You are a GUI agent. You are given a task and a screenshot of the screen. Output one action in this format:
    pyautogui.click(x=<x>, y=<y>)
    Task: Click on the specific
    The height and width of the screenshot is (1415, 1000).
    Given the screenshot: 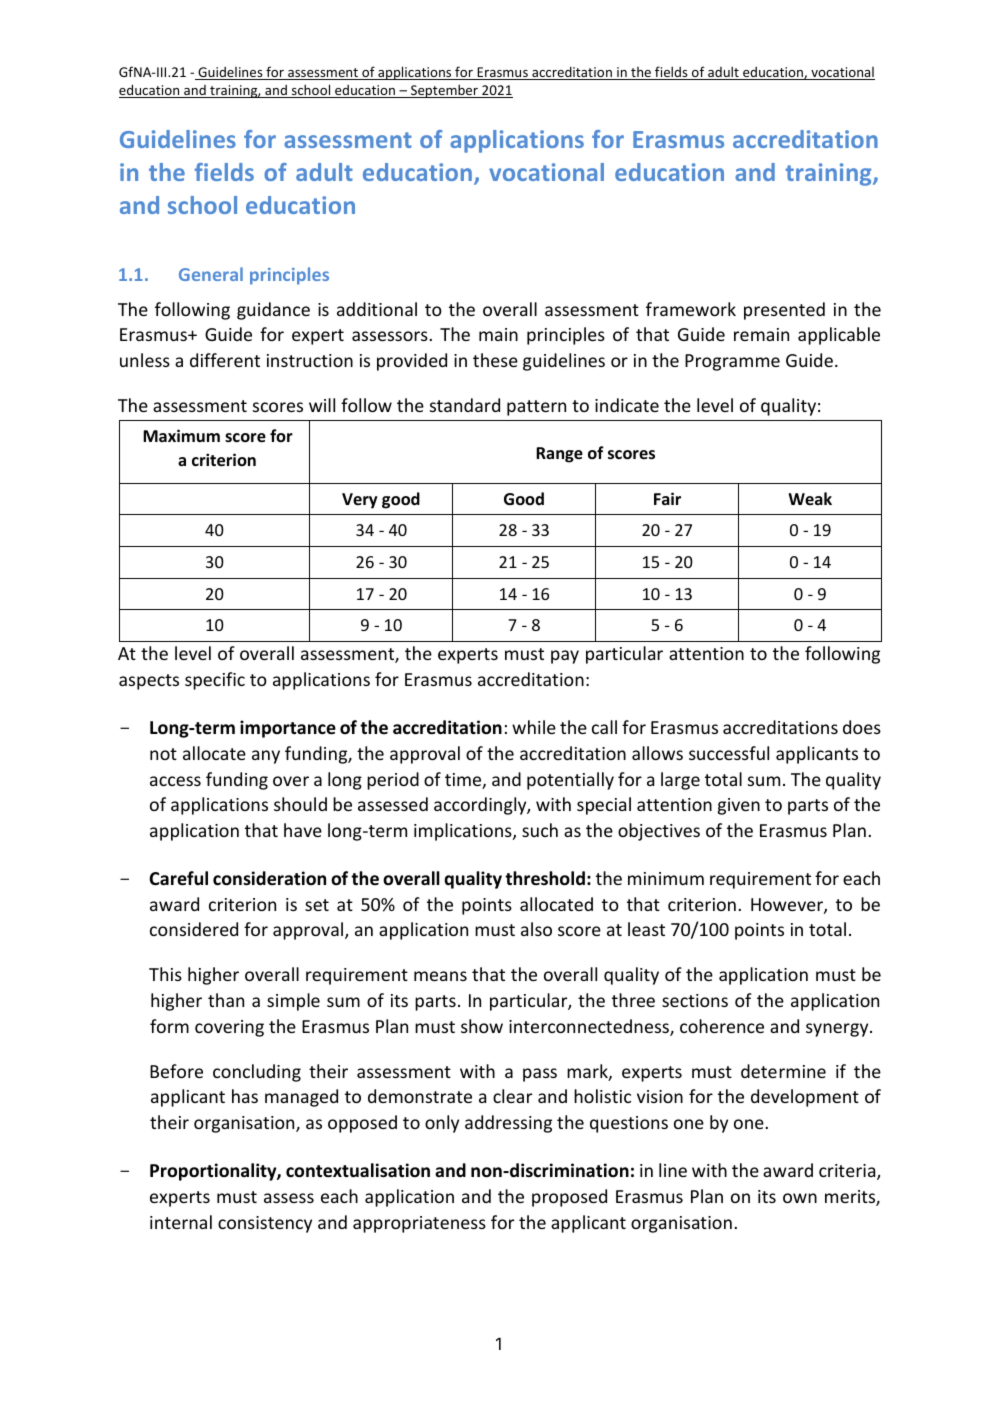 What is the action you would take?
    pyautogui.click(x=215, y=681)
